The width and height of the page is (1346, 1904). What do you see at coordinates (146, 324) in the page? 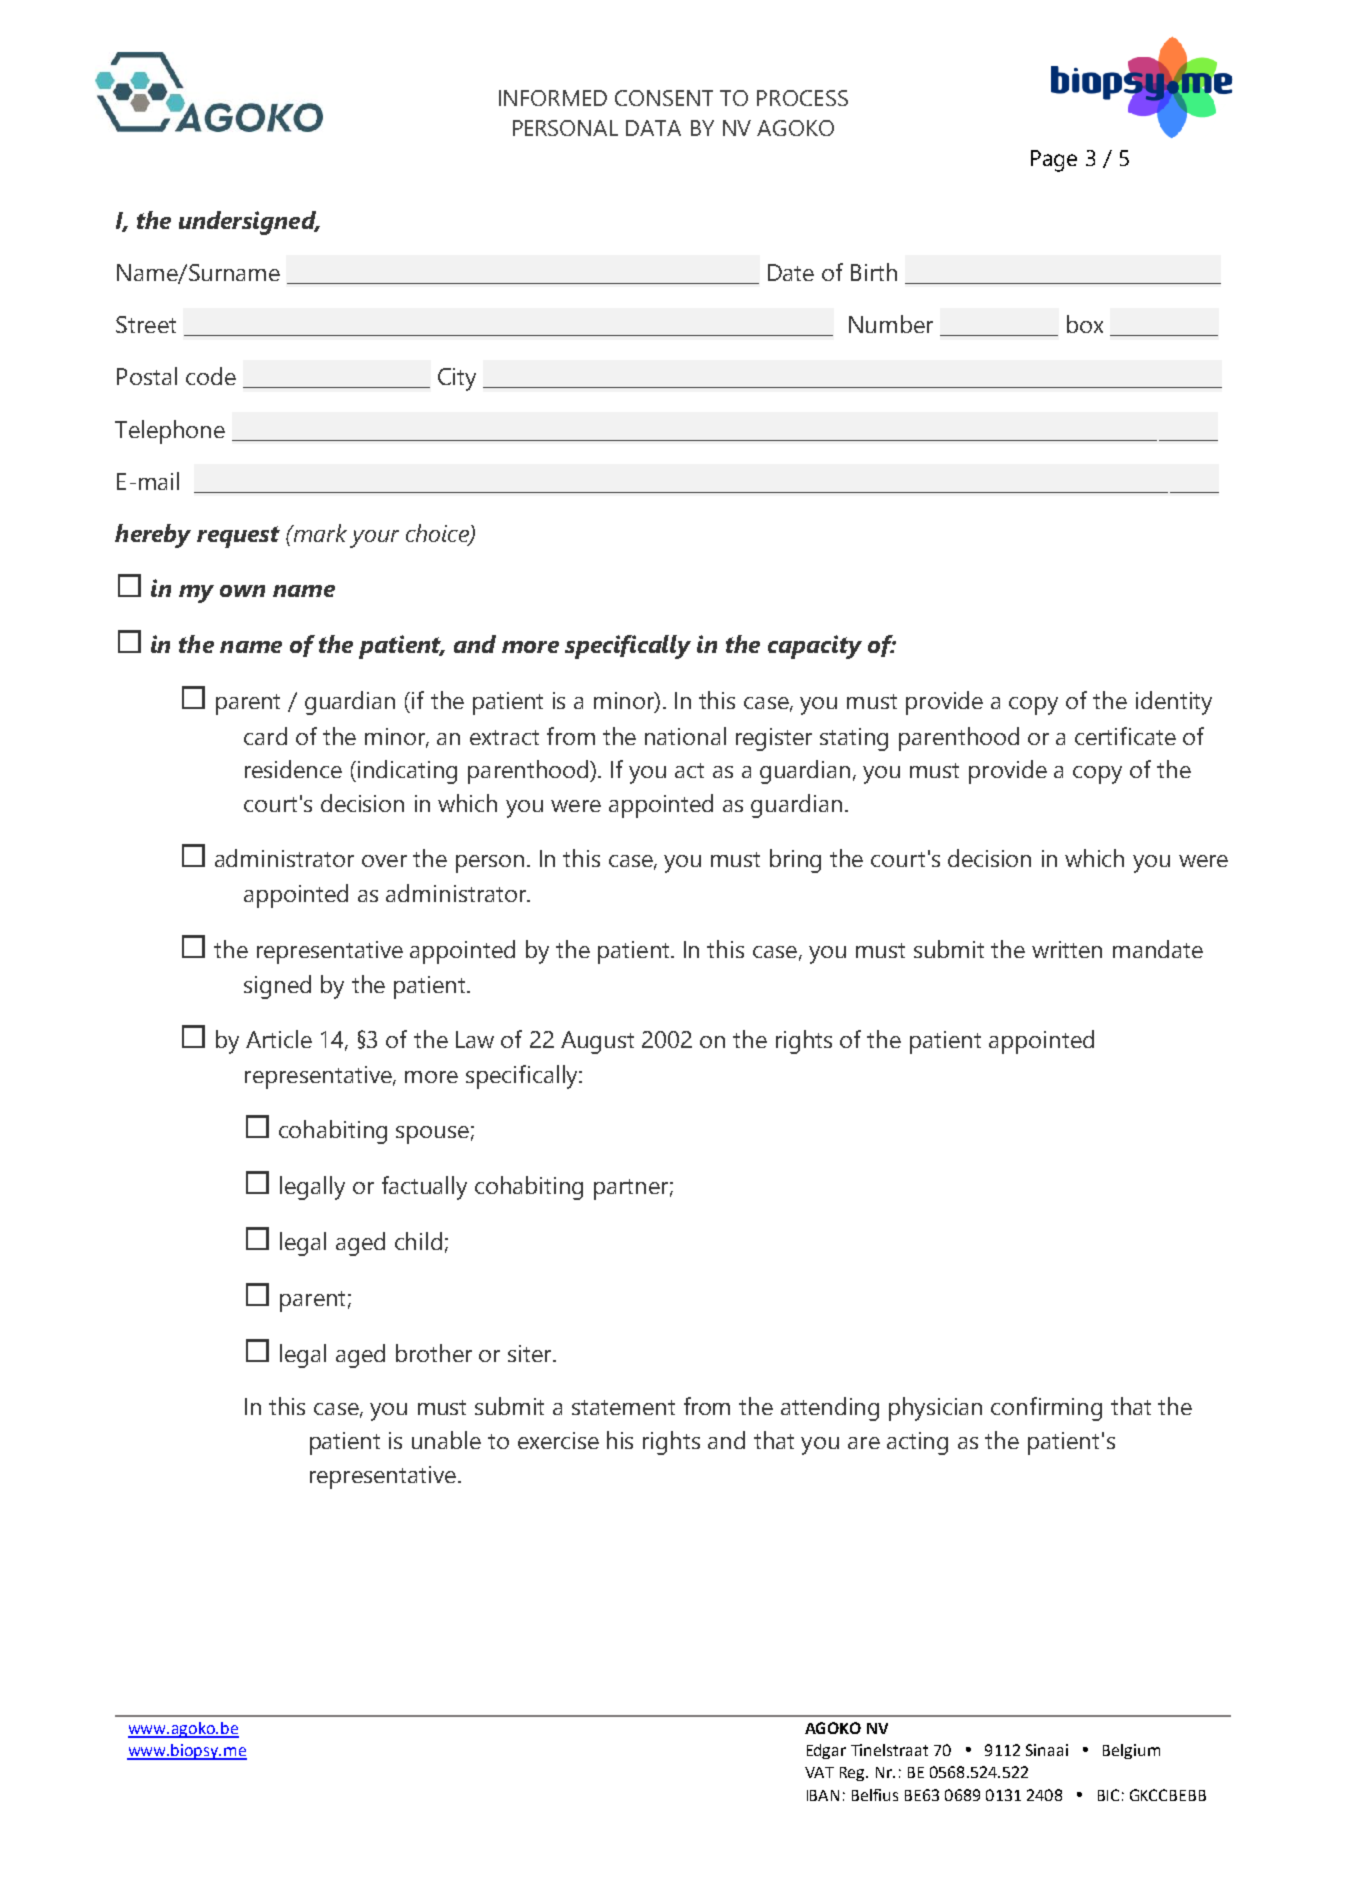
I see `Street` at bounding box center [146, 324].
